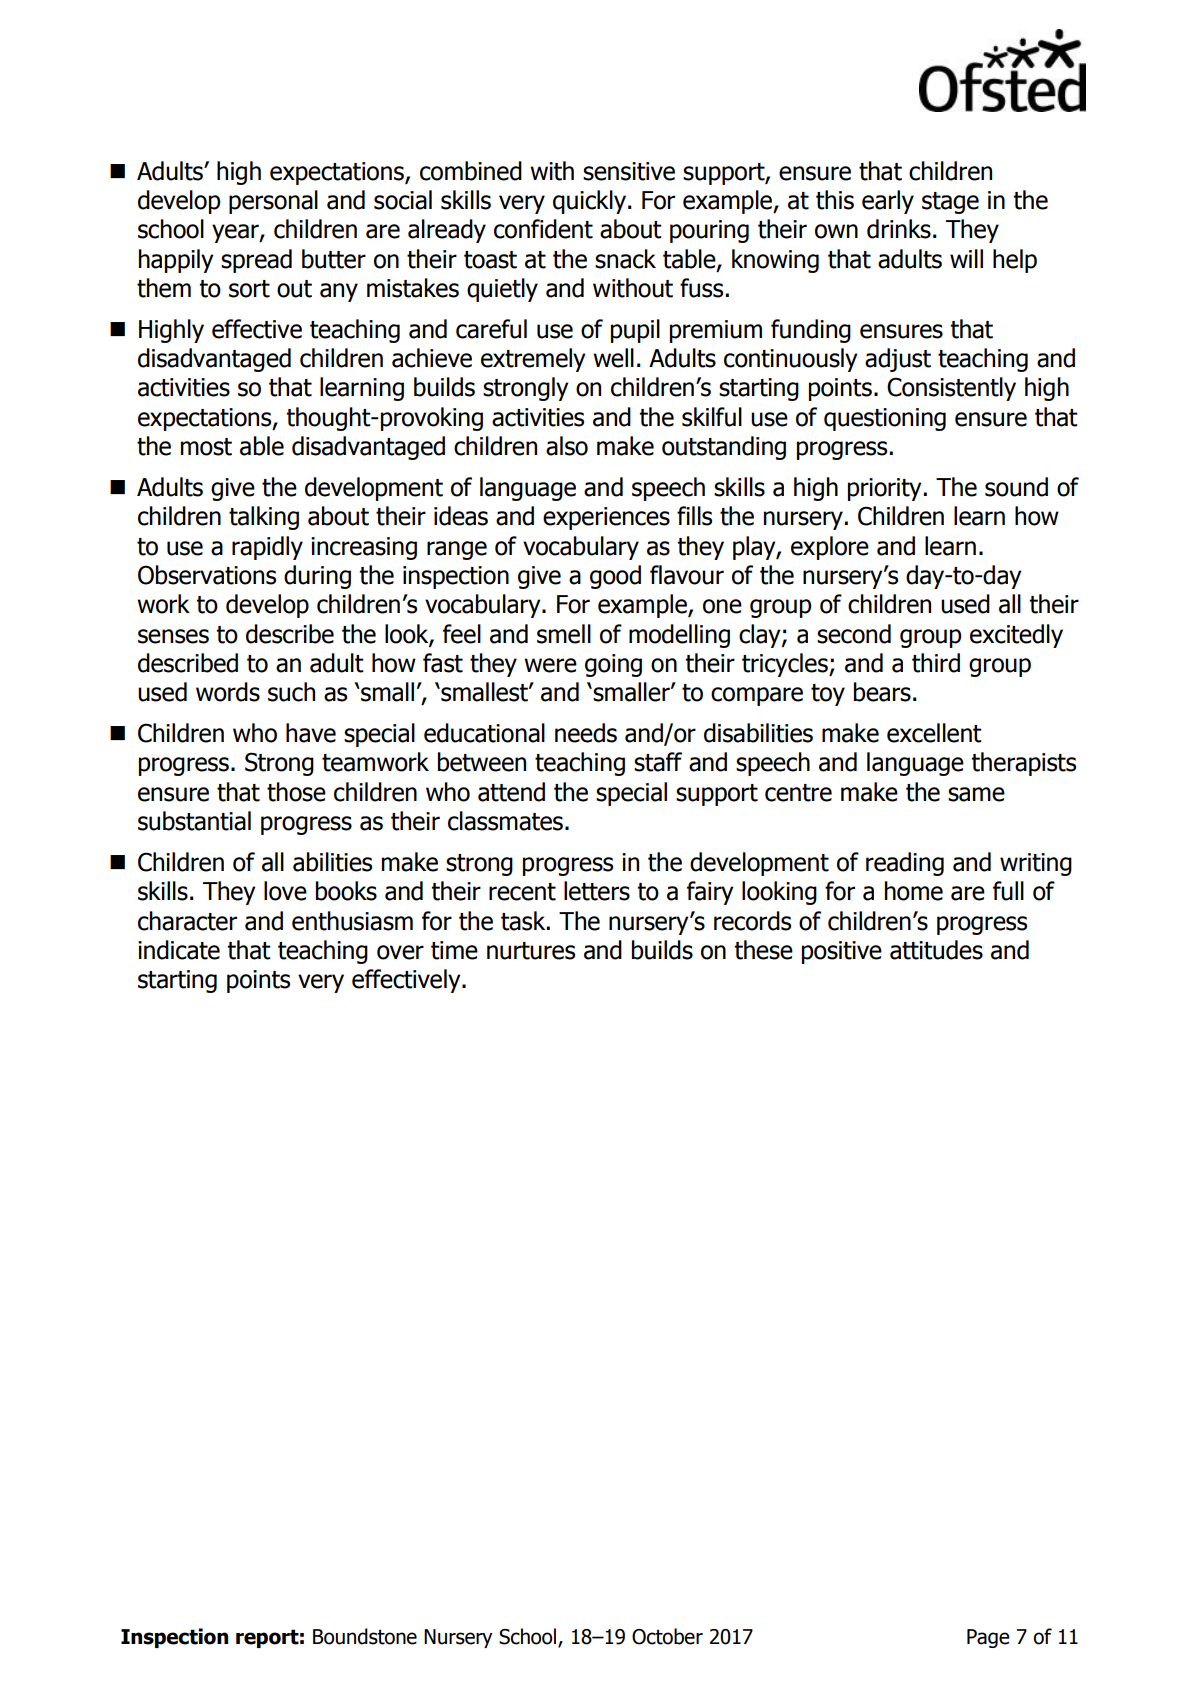 The image size is (1199, 1699). I want to click on quickly, so click(591, 202).
